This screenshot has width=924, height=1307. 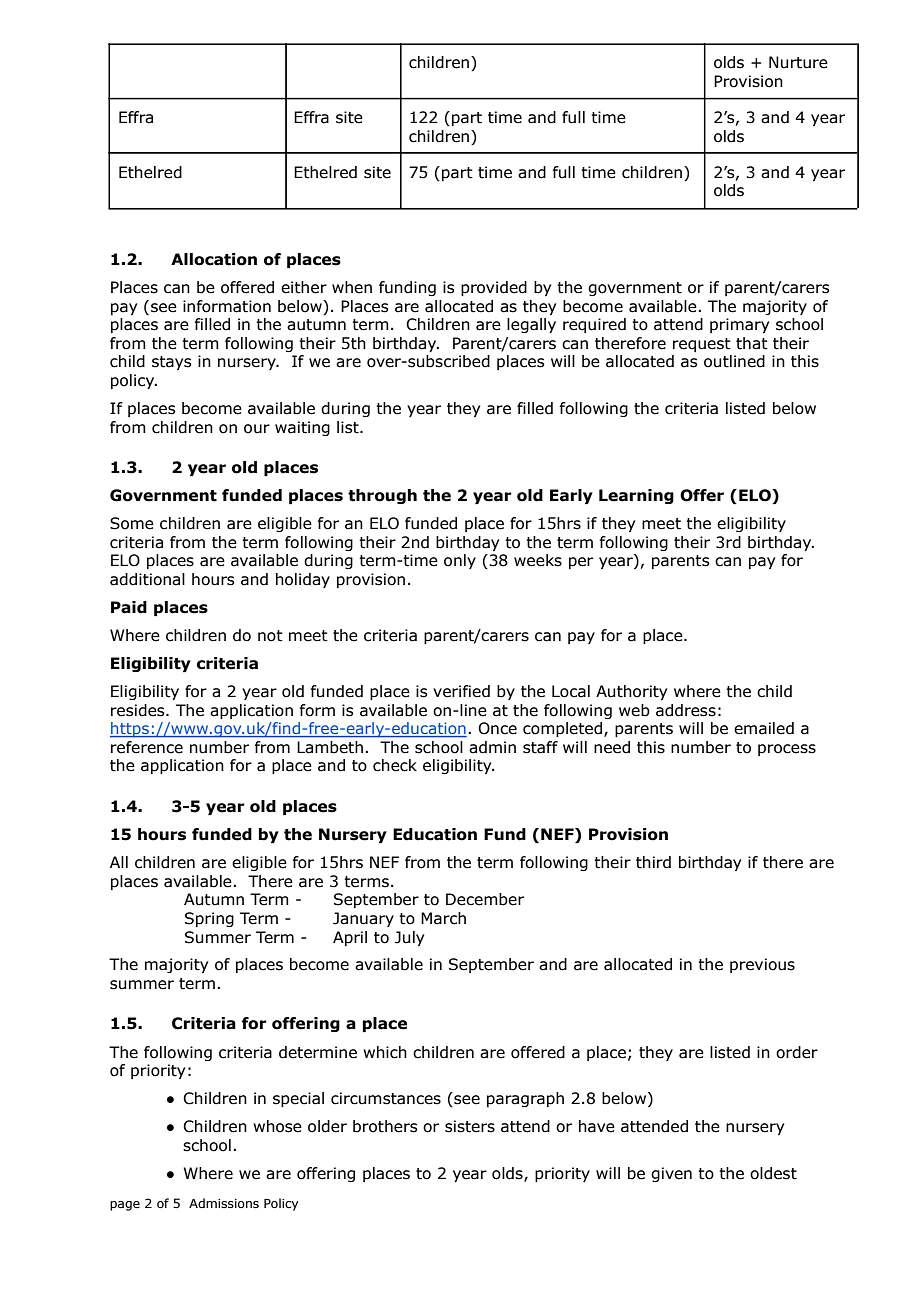 I want to click on Nurture, so click(x=798, y=62).
